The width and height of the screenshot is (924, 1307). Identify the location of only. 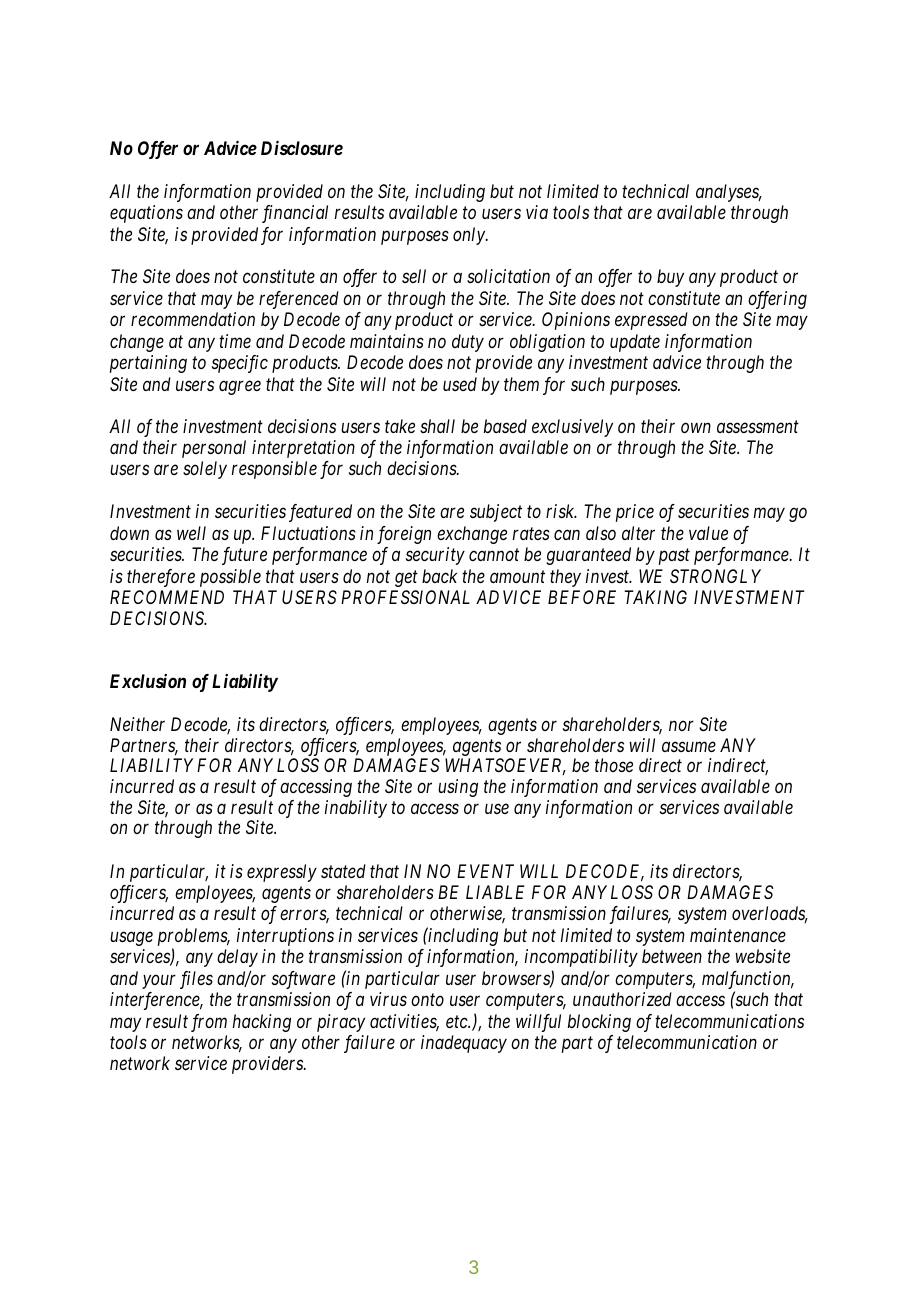
(470, 236).
